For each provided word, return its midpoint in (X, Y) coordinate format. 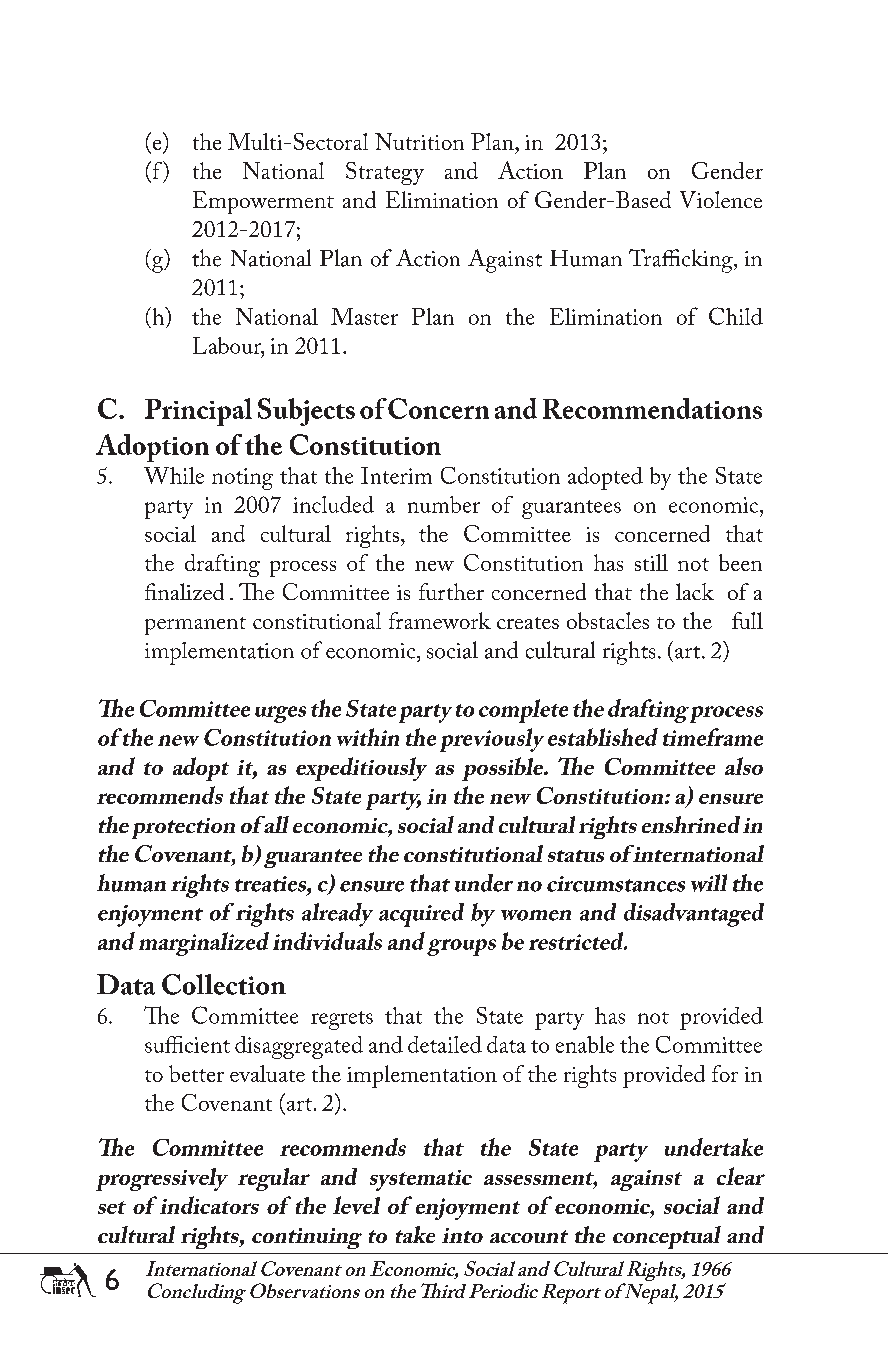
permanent (195, 626)
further (451, 591)
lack (695, 591)
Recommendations (652, 408)
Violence (721, 199)
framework (440, 620)
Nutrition (419, 141)
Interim (396, 475)
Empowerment (263, 202)
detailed (445, 1044)
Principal (198, 412)
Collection (224, 984)
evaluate (267, 1073)
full (747, 620)
